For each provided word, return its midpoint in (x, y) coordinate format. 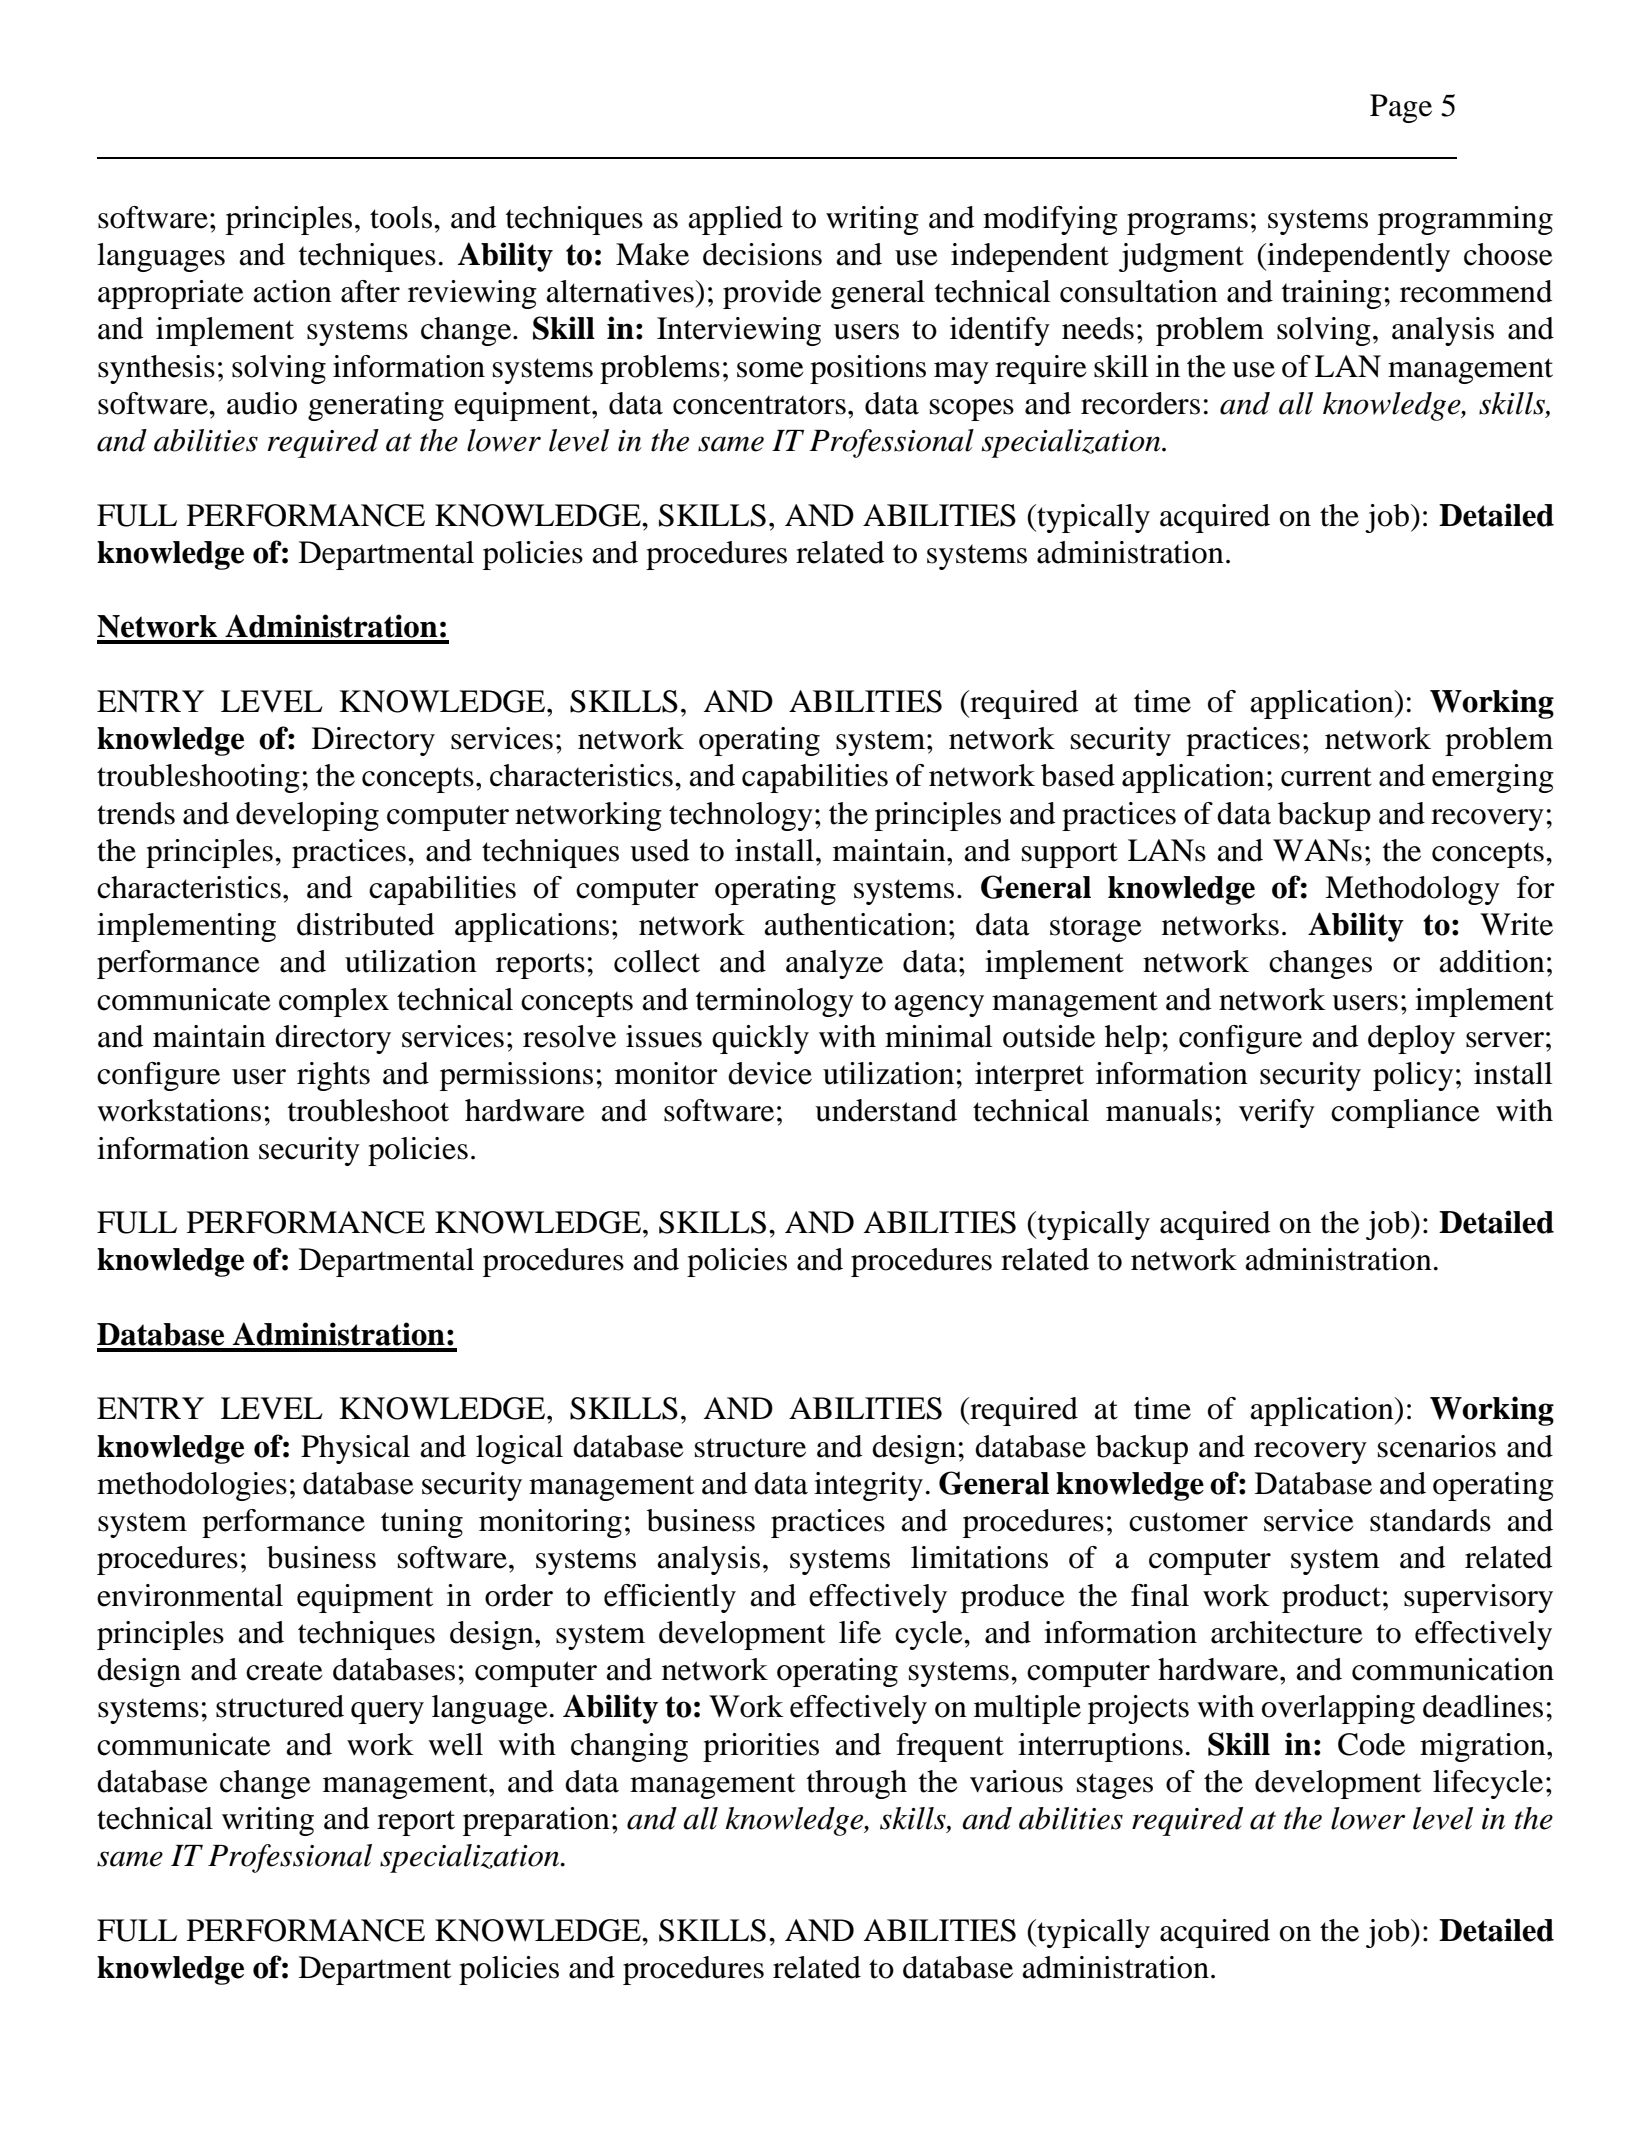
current (1326, 777)
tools (401, 217)
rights (333, 1076)
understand (886, 1110)
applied (735, 220)
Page (1401, 108)
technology (741, 816)
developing (307, 816)
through (857, 1784)
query (387, 1713)
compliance (1405, 1113)
